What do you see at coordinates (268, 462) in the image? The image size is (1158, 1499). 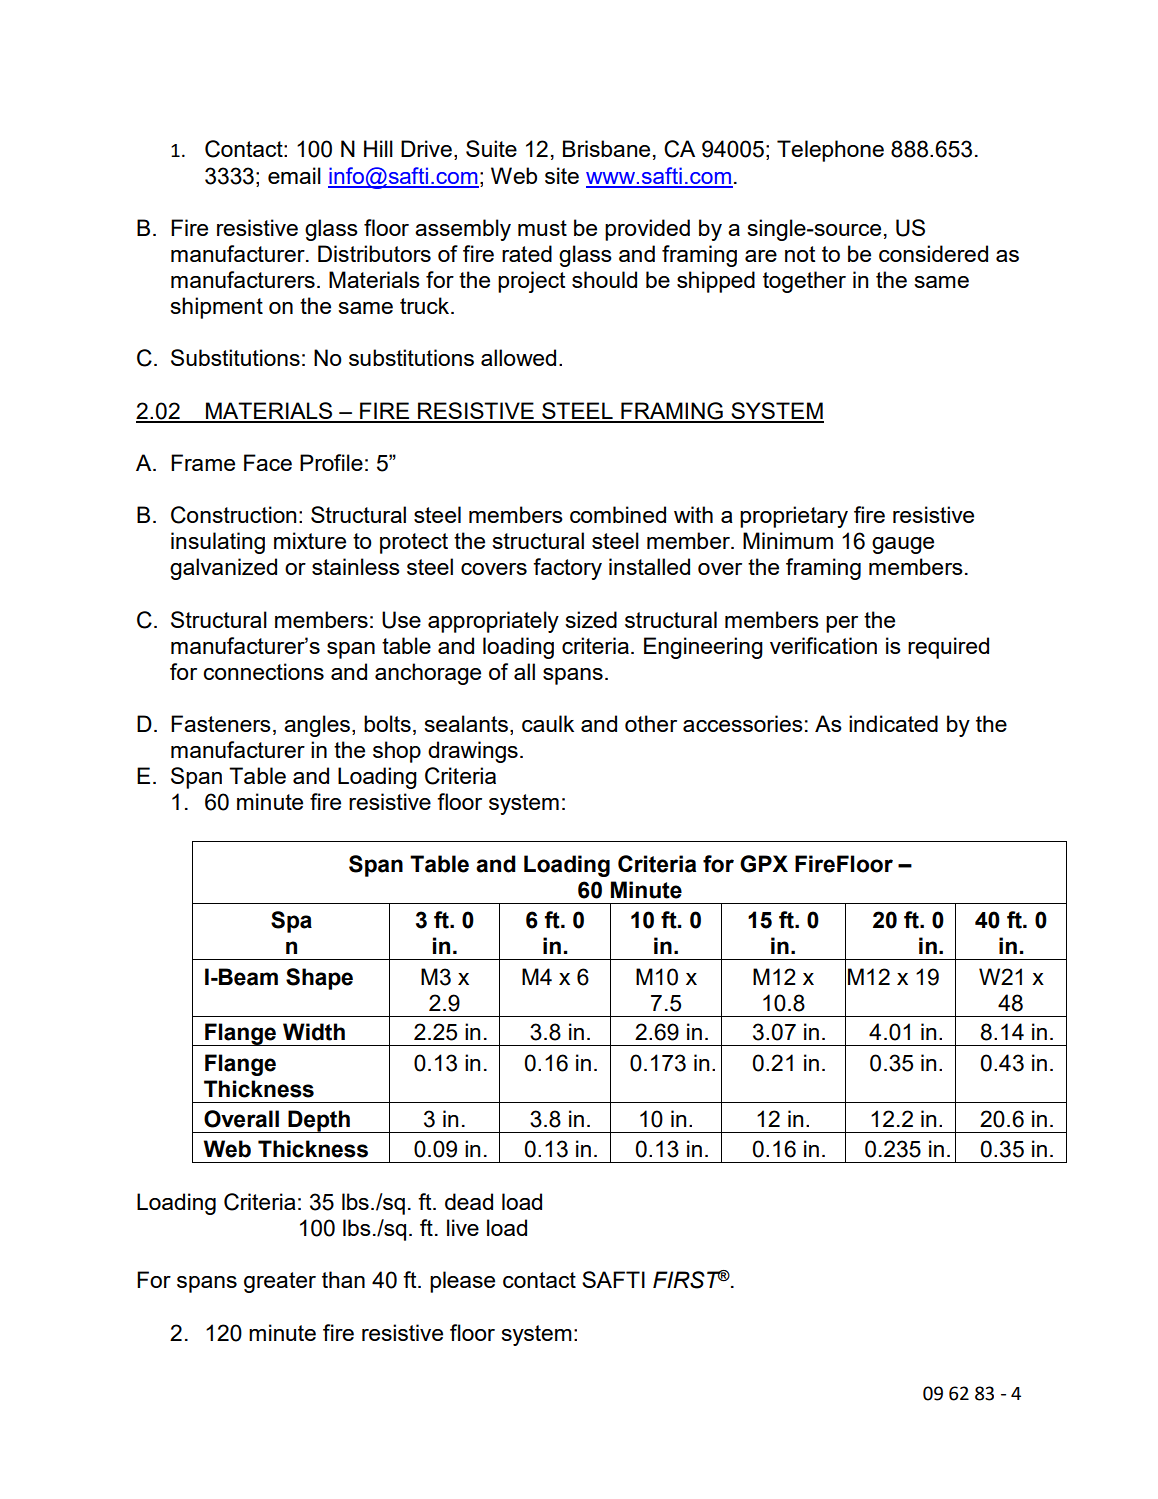 I see `Face` at bounding box center [268, 462].
